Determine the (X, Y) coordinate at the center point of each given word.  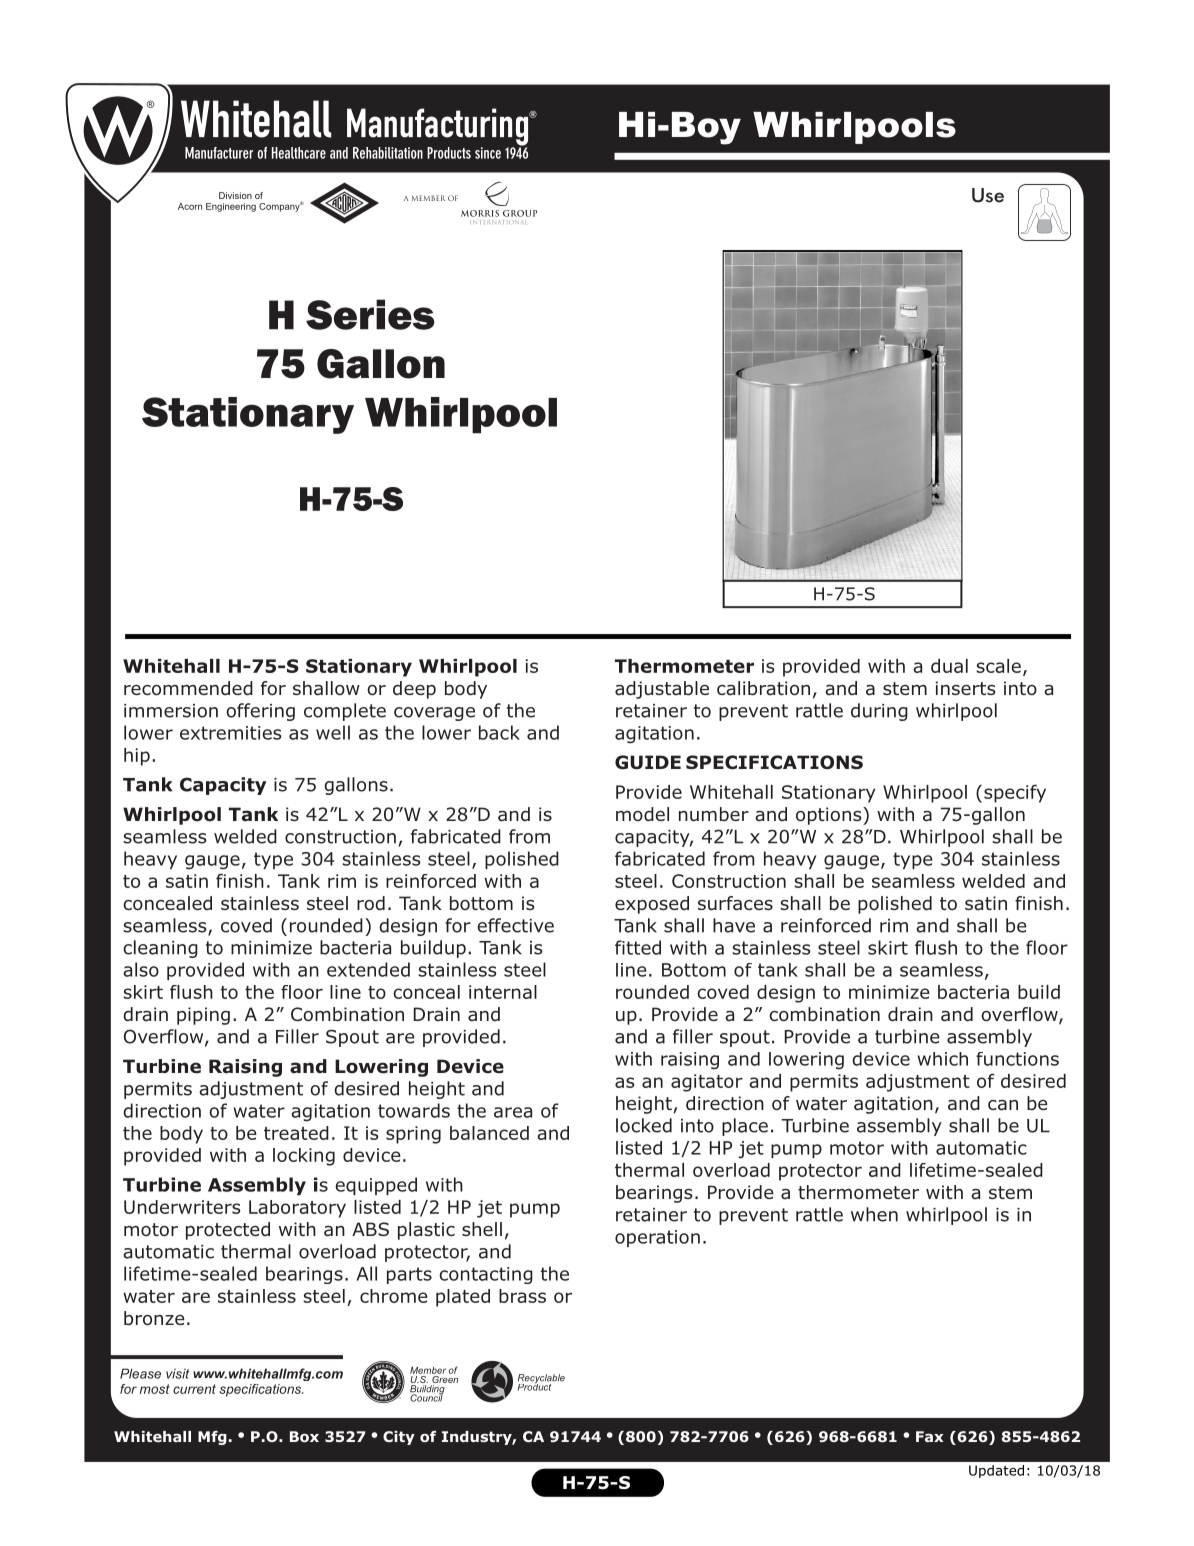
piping (203, 1016)
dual (949, 666)
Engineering (231, 207)
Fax (930, 1436)
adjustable (662, 690)
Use (988, 195)
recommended (188, 688)
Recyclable (541, 1380)
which (942, 1059)
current (194, 1389)
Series (370, 314)
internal (503, 992)
